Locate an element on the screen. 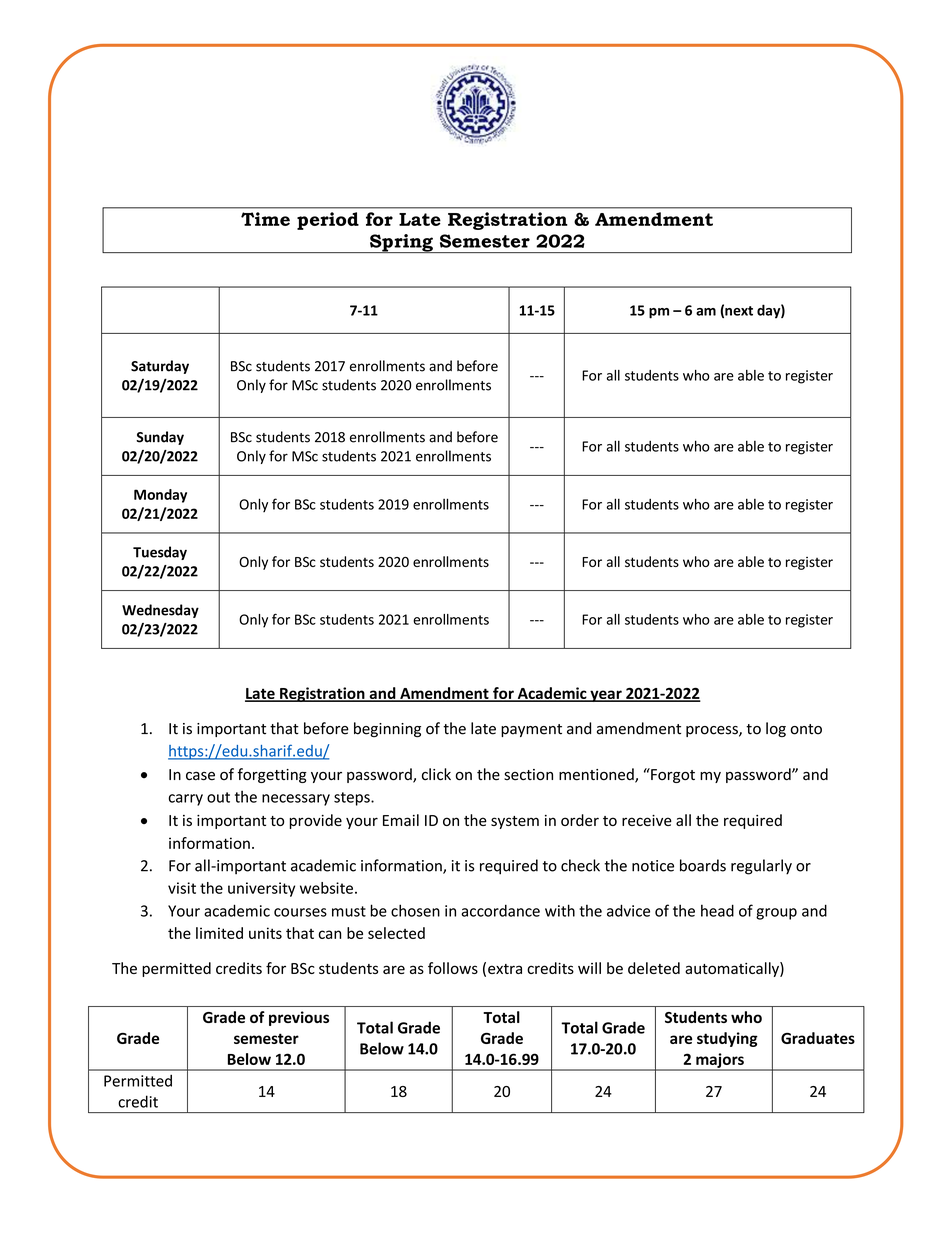 The height and width of the screenshot is (1233, 952). year is located at coordinates (606, 696).
